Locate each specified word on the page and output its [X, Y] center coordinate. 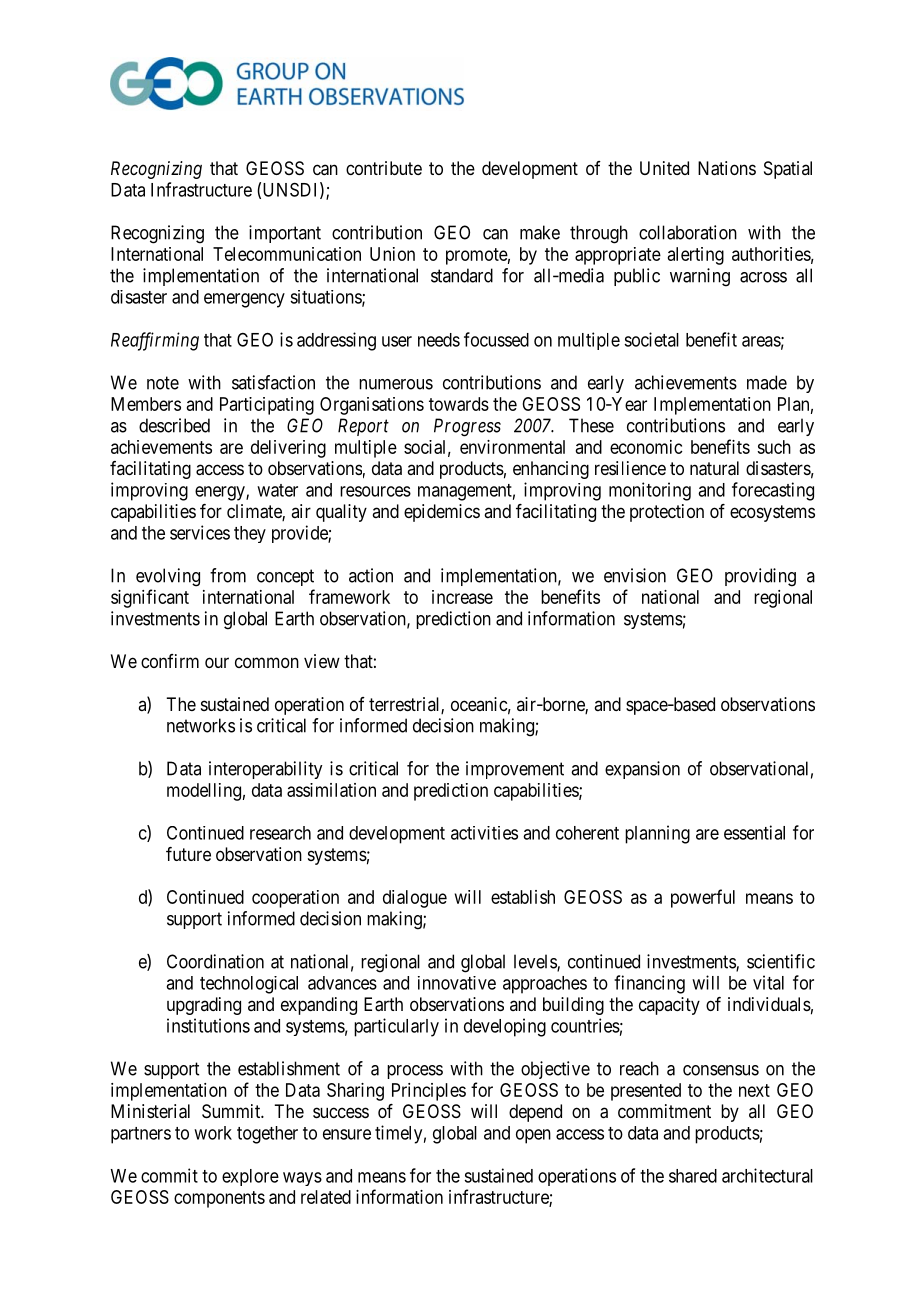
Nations [727, 168]
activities [484, 833]
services [200, 532]
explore [250, 1177]
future [188, 854]
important [285, 234]
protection [667, 513]
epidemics [442, 513]
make [540, 232]
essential [754, 832]
